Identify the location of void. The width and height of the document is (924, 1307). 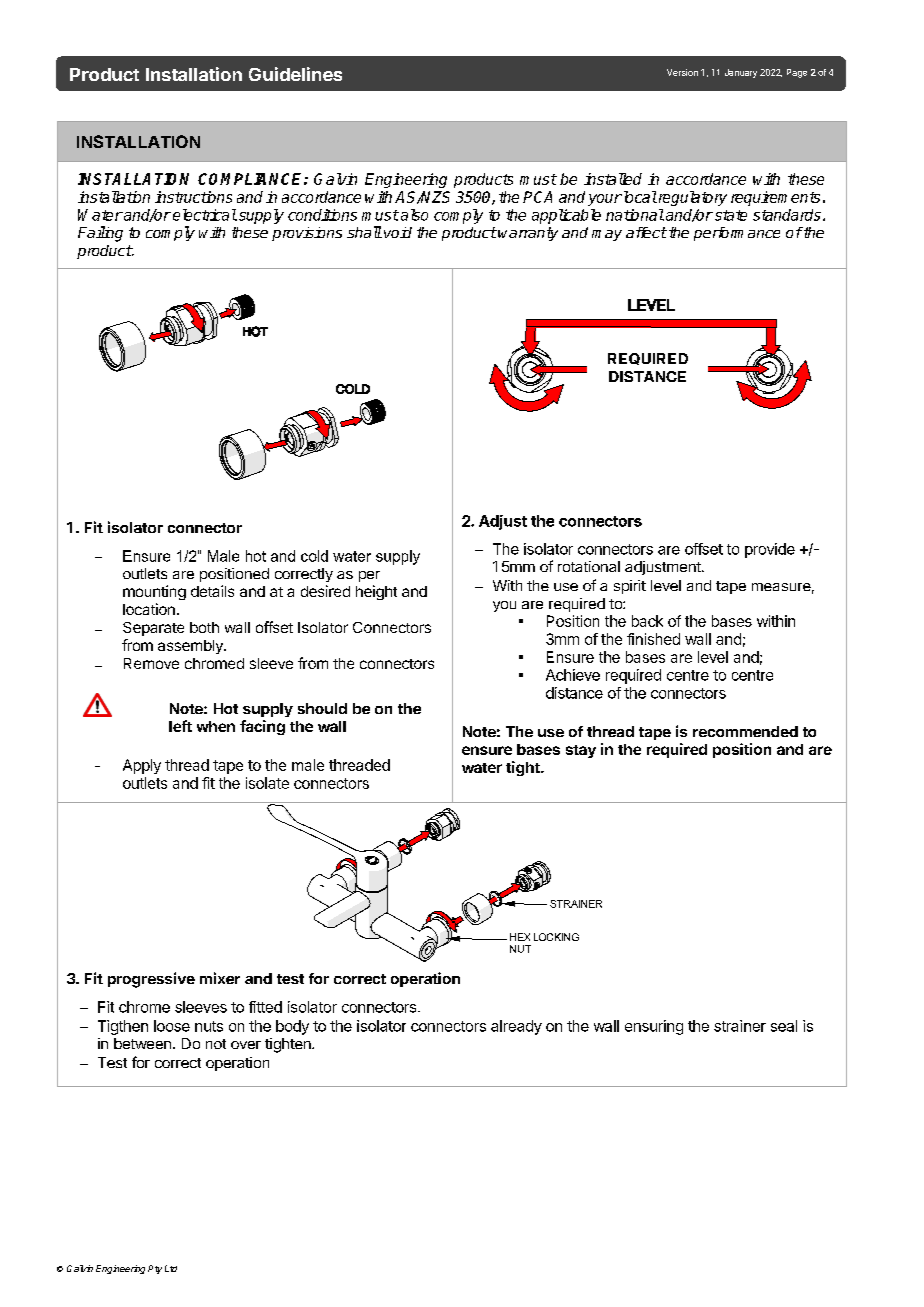
(398, 232).
